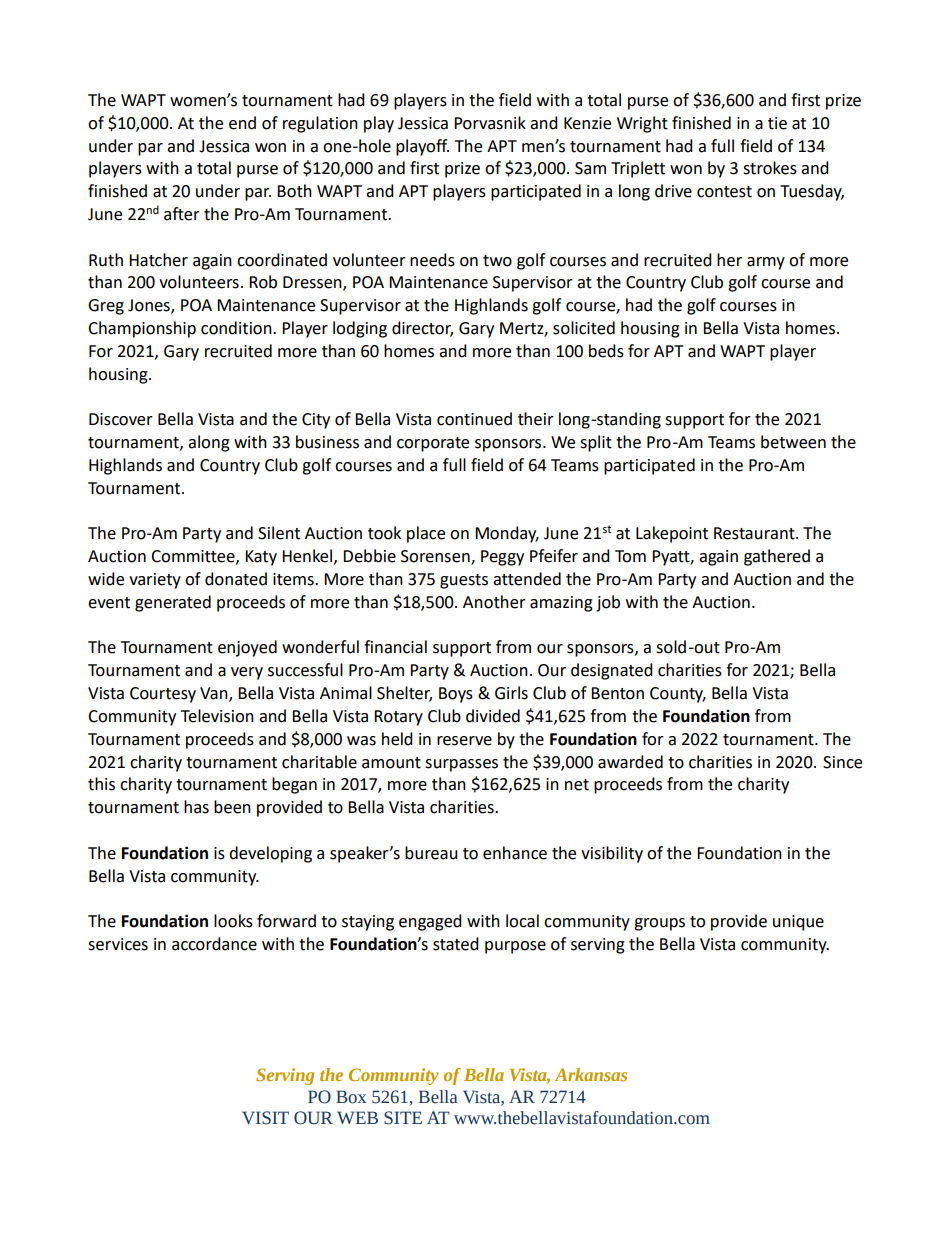 This document has height=1233, width=952. I want to click on generated, so click(173, 603).
